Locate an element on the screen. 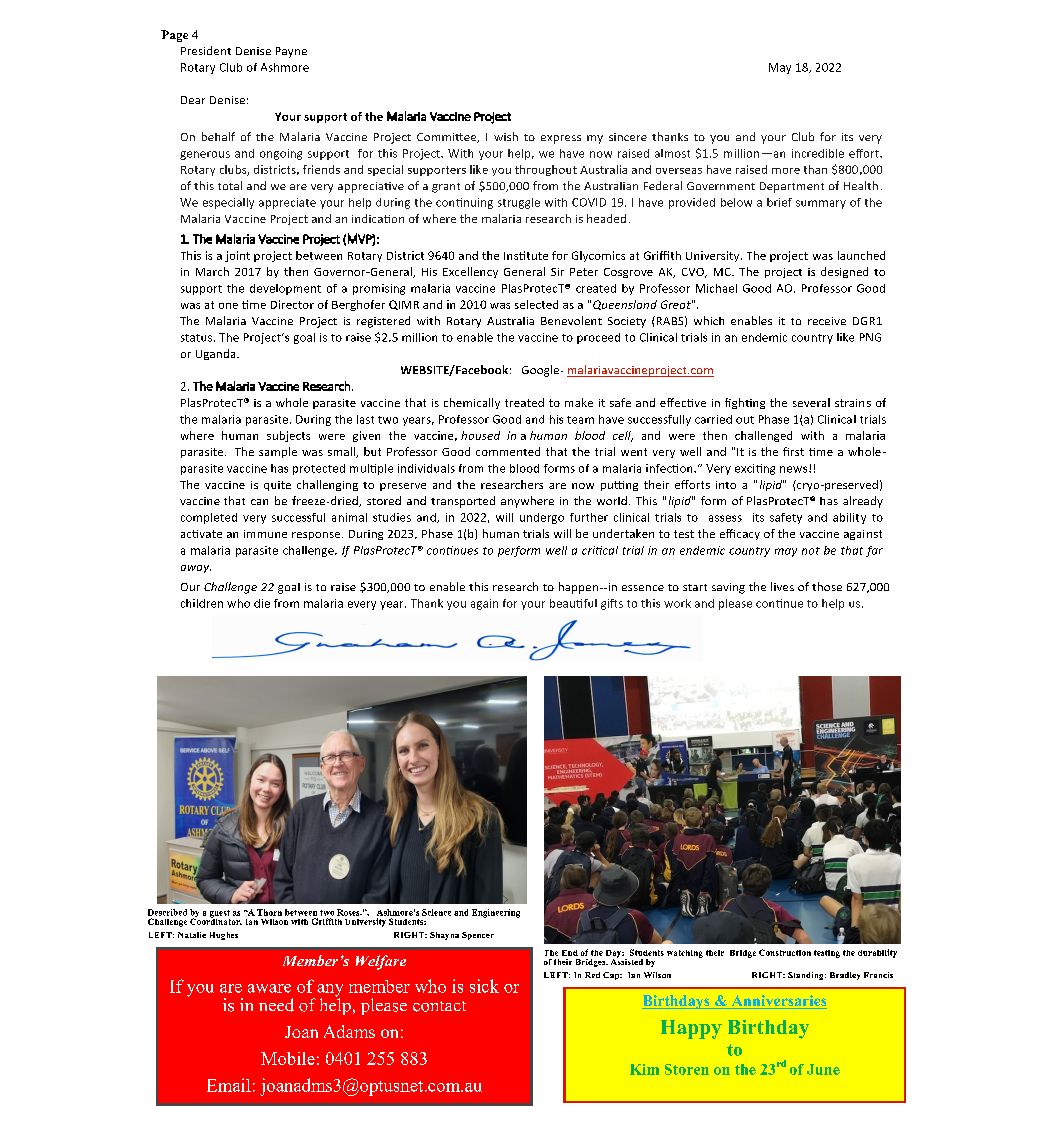  undergo is located at coordinates (542, 518).
